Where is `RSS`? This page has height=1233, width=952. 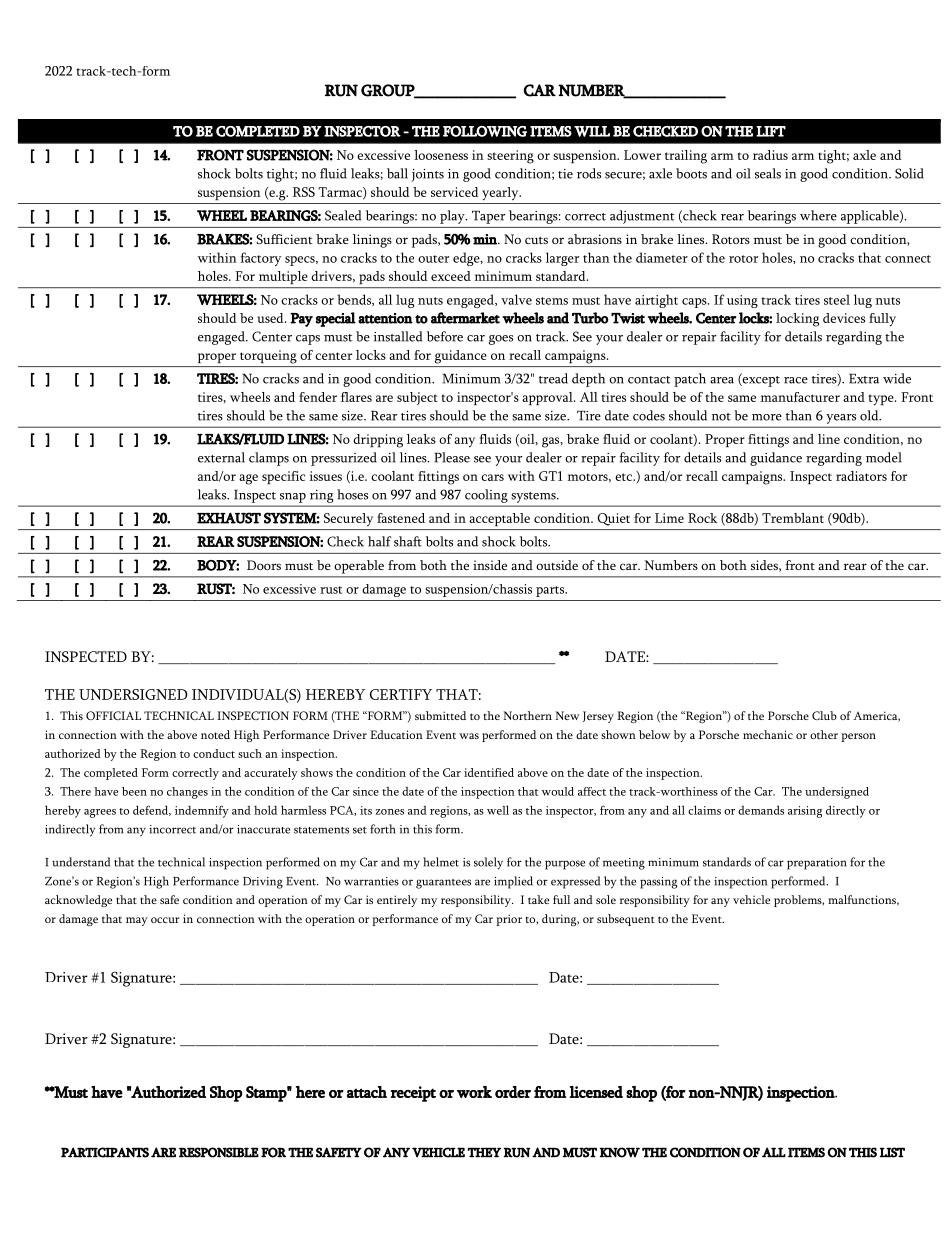
RSS is located at coordinates (304, 192).
